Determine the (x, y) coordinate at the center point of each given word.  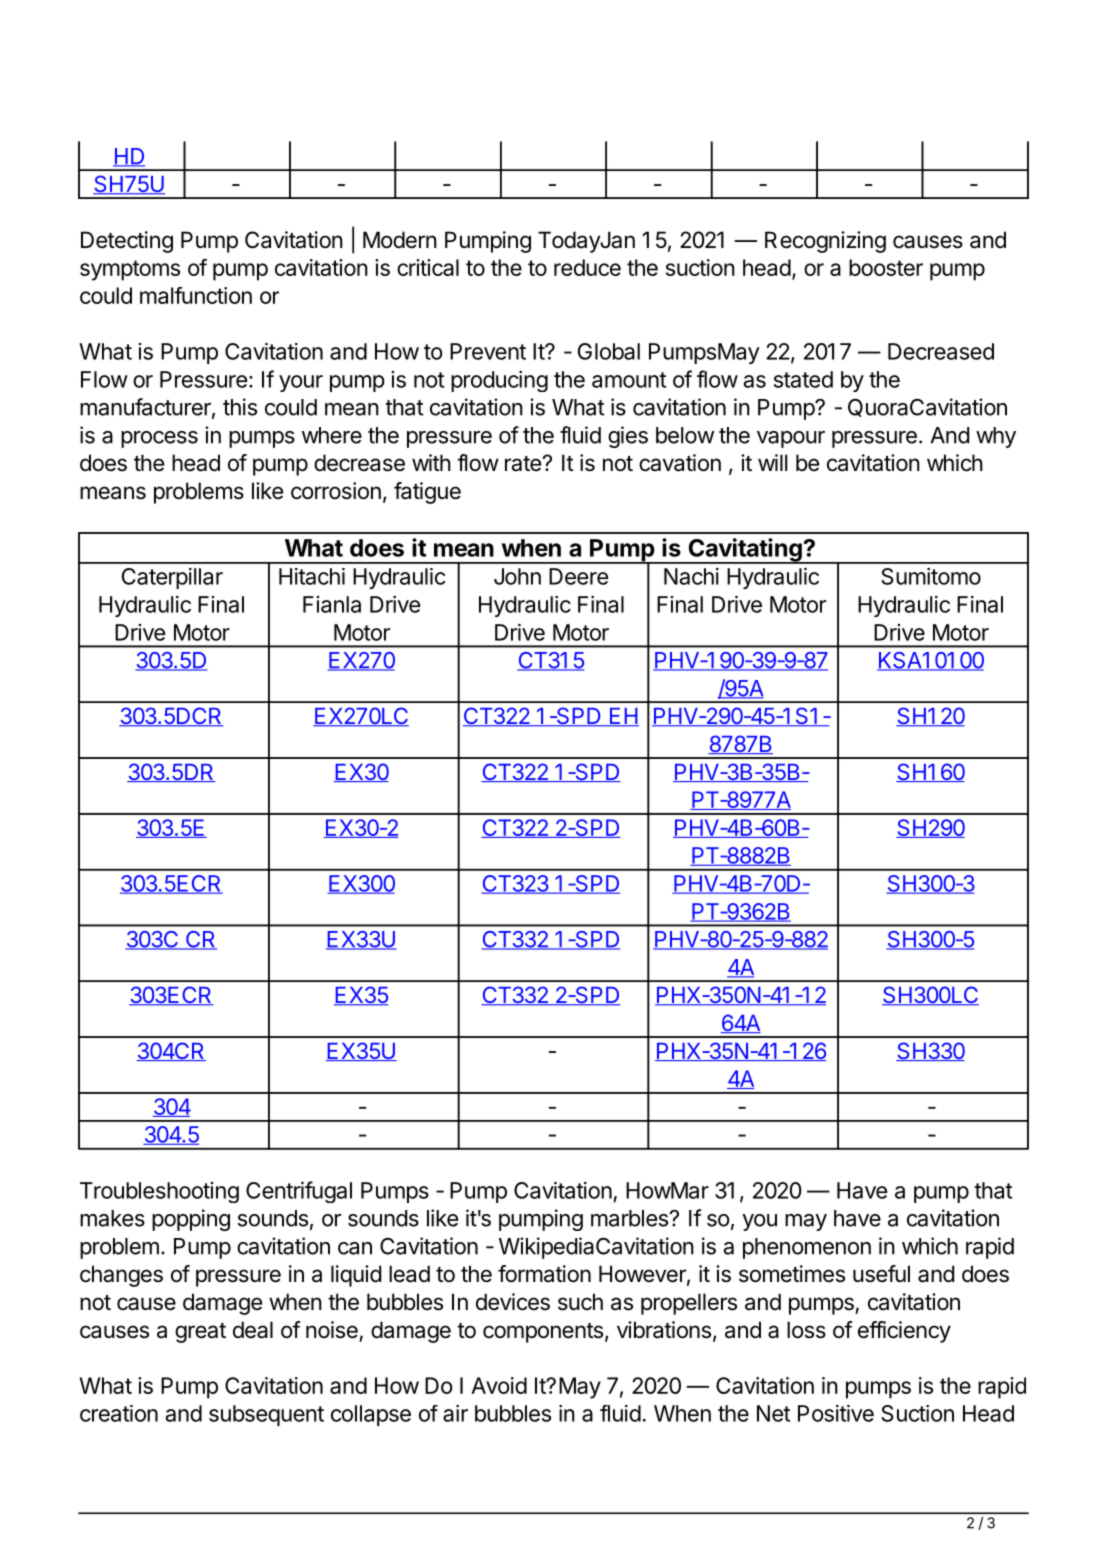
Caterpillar (172, 578)
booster (886, 267)
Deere (578, 576)
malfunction (196, 295)
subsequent (266, 1415)
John (517, 576)
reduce (587, 267)
